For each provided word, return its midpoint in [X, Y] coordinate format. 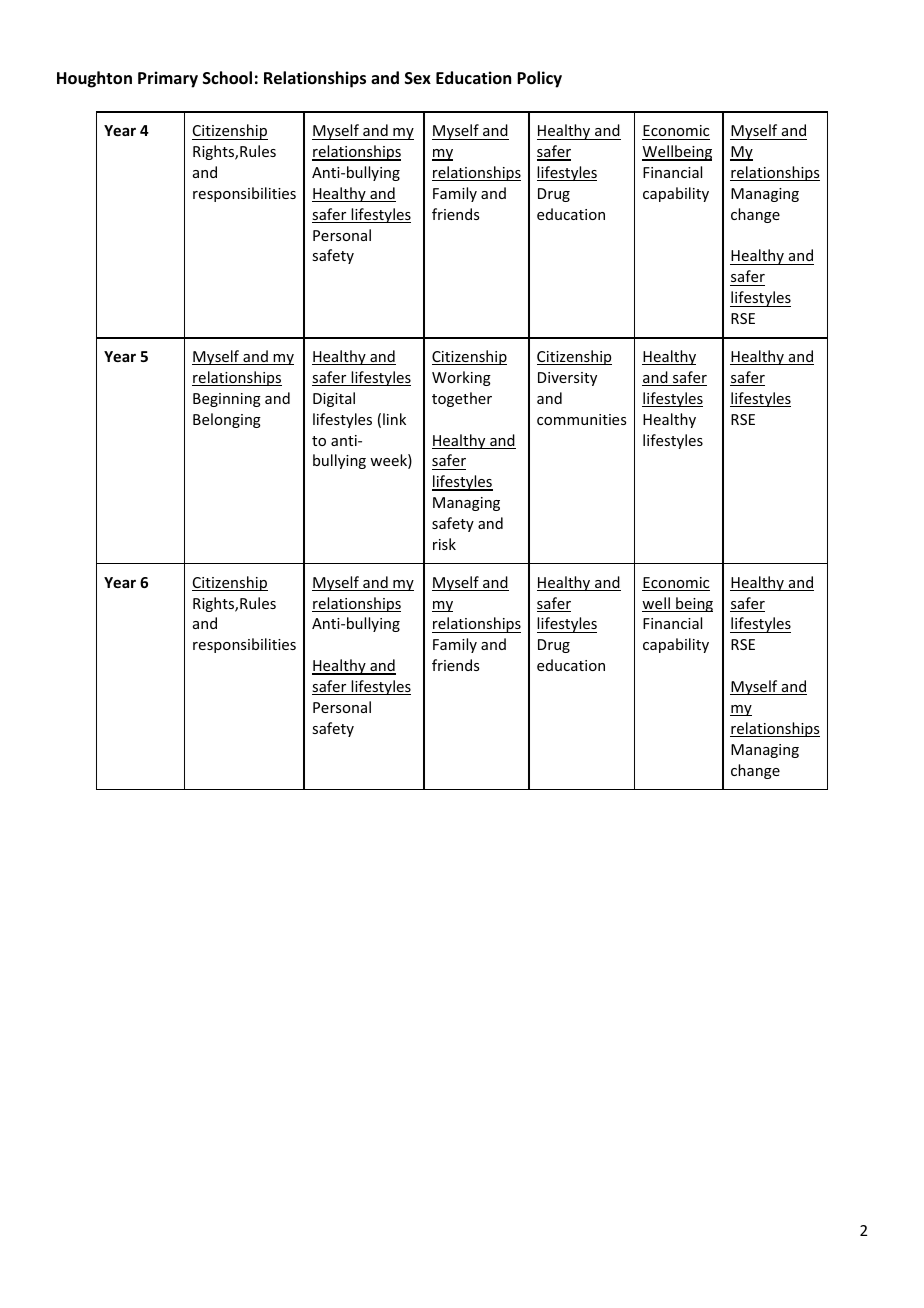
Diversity [567, 379]
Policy [539, 79]
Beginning [227, 400]
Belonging [227, 420]
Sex [418, 78]
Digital [334, 399]
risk [444, 544]
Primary [168, 79]
